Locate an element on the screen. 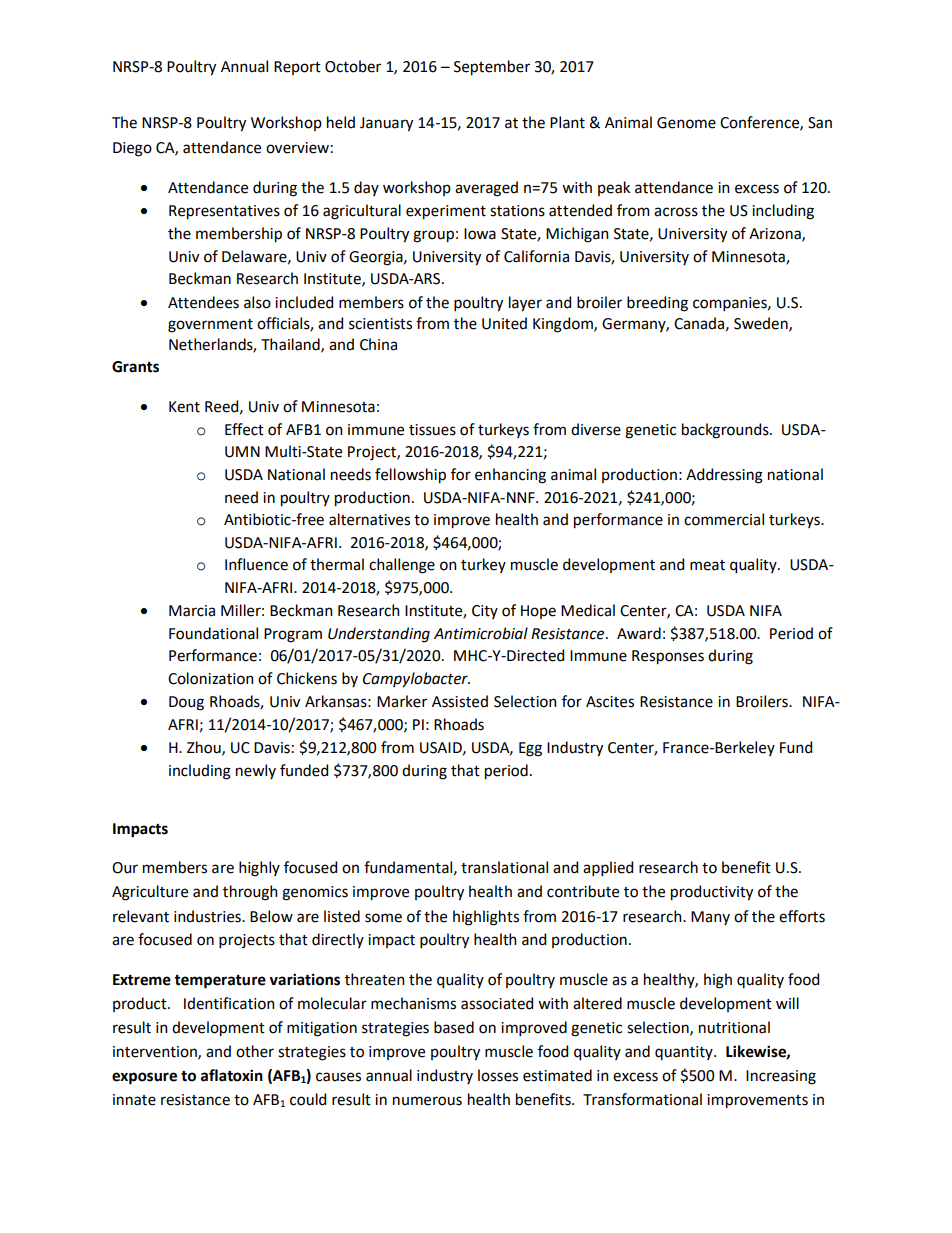  meat is located at coordinates (707, 565).
